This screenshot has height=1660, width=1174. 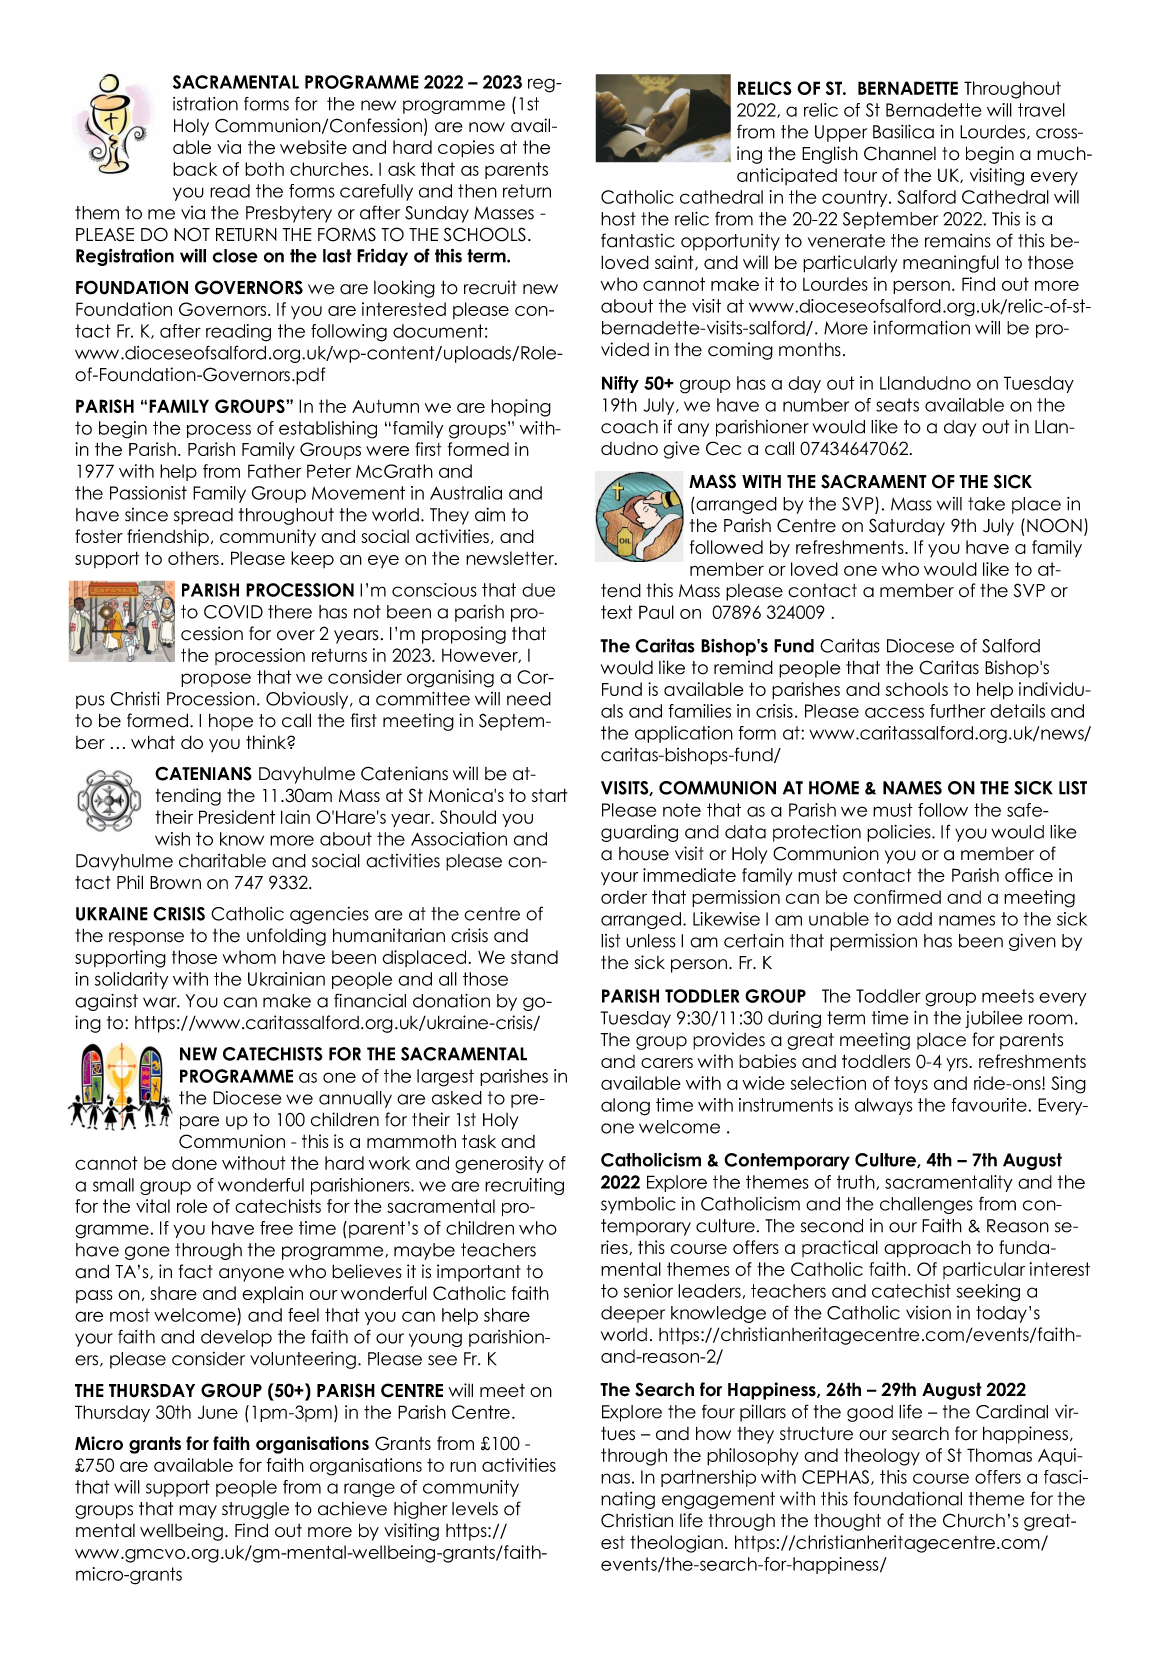 What do you see at coordinates (882, 1457) in the screenshot?
I see `theology` at bounding box center [882, 1457].
